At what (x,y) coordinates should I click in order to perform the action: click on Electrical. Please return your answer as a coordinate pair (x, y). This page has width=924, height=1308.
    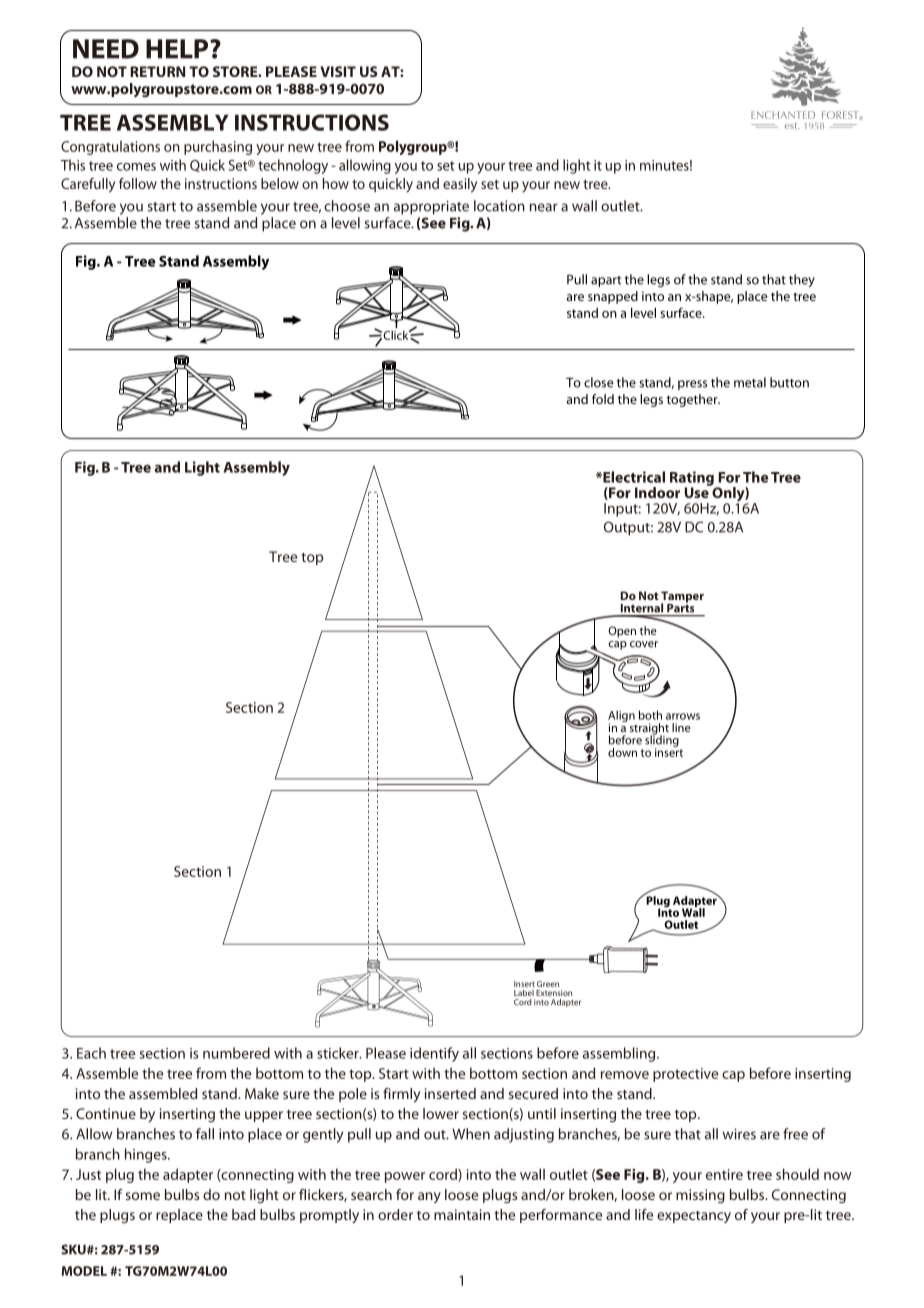
    Looking at the image, I should click on (633, 477).
